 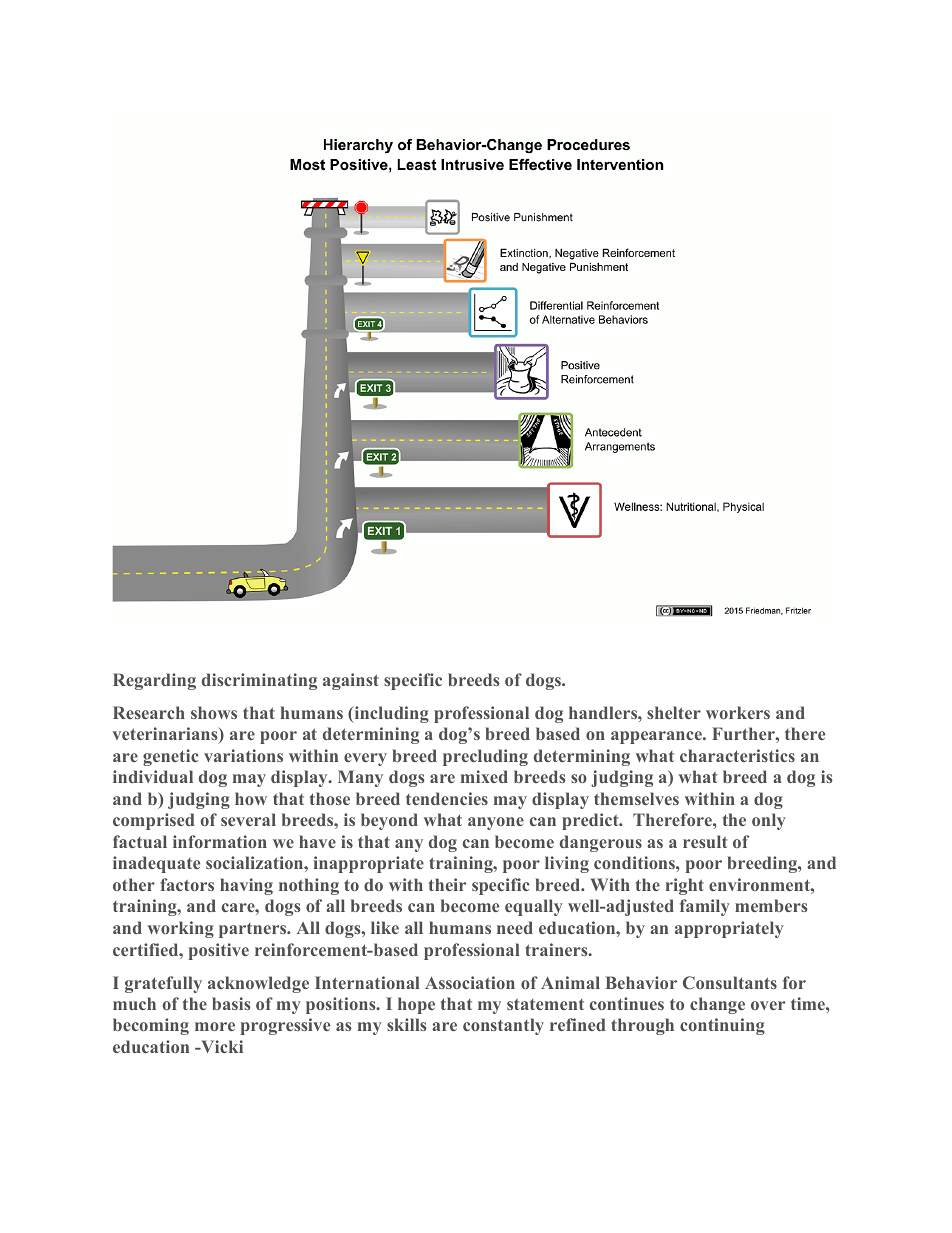 I want to click on tendencies, so click(x=447, y=798).
